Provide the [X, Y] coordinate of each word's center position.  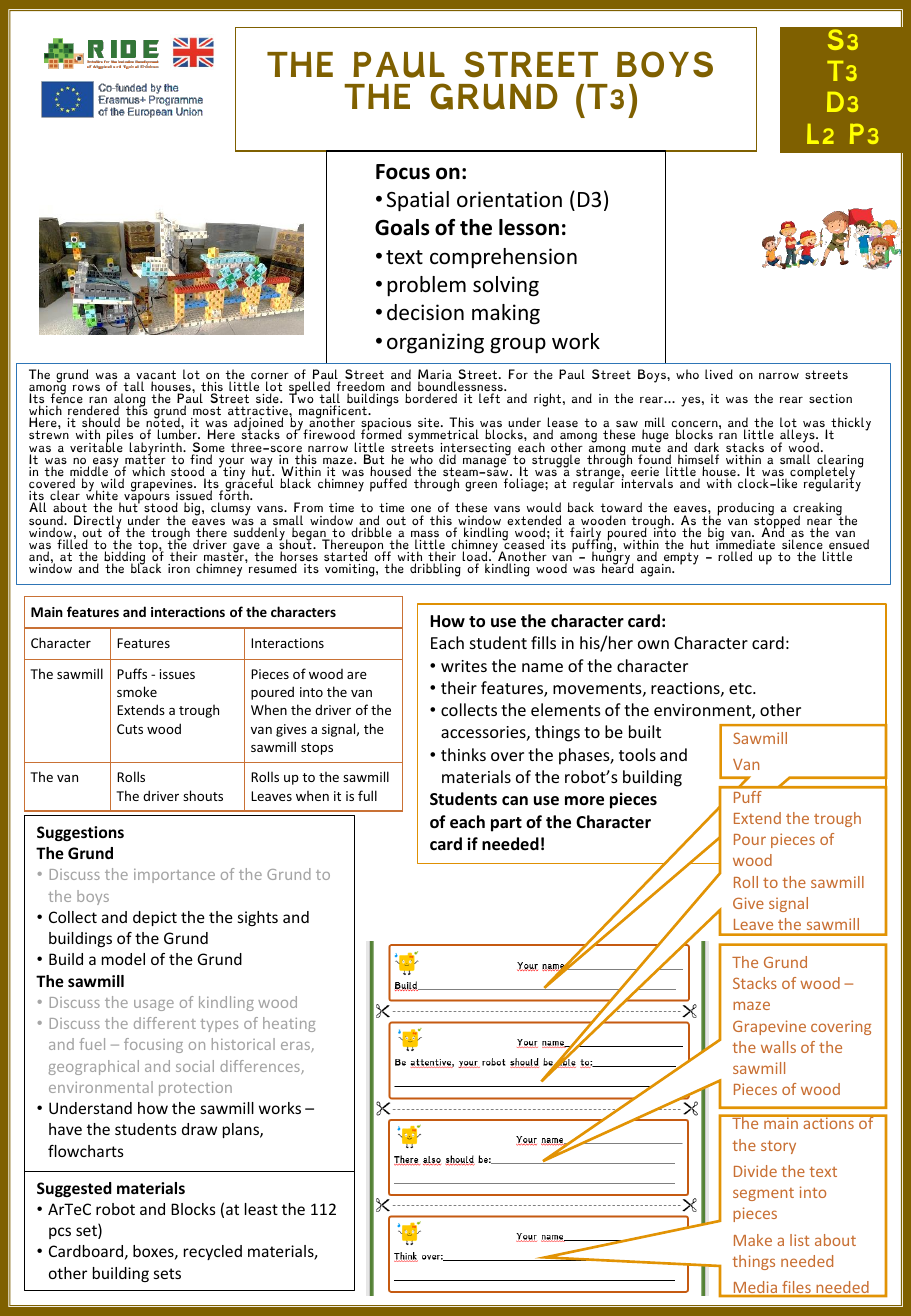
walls [778, 1047]
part [506, 824]
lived [719, 374]
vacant [156, 376]
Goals [402, 227]
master [225, 557]
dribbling [435, 570]
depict [155, 918]
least [261, 1209]
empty [680, 559]
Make [753, 1240]
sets [167, 1273]
